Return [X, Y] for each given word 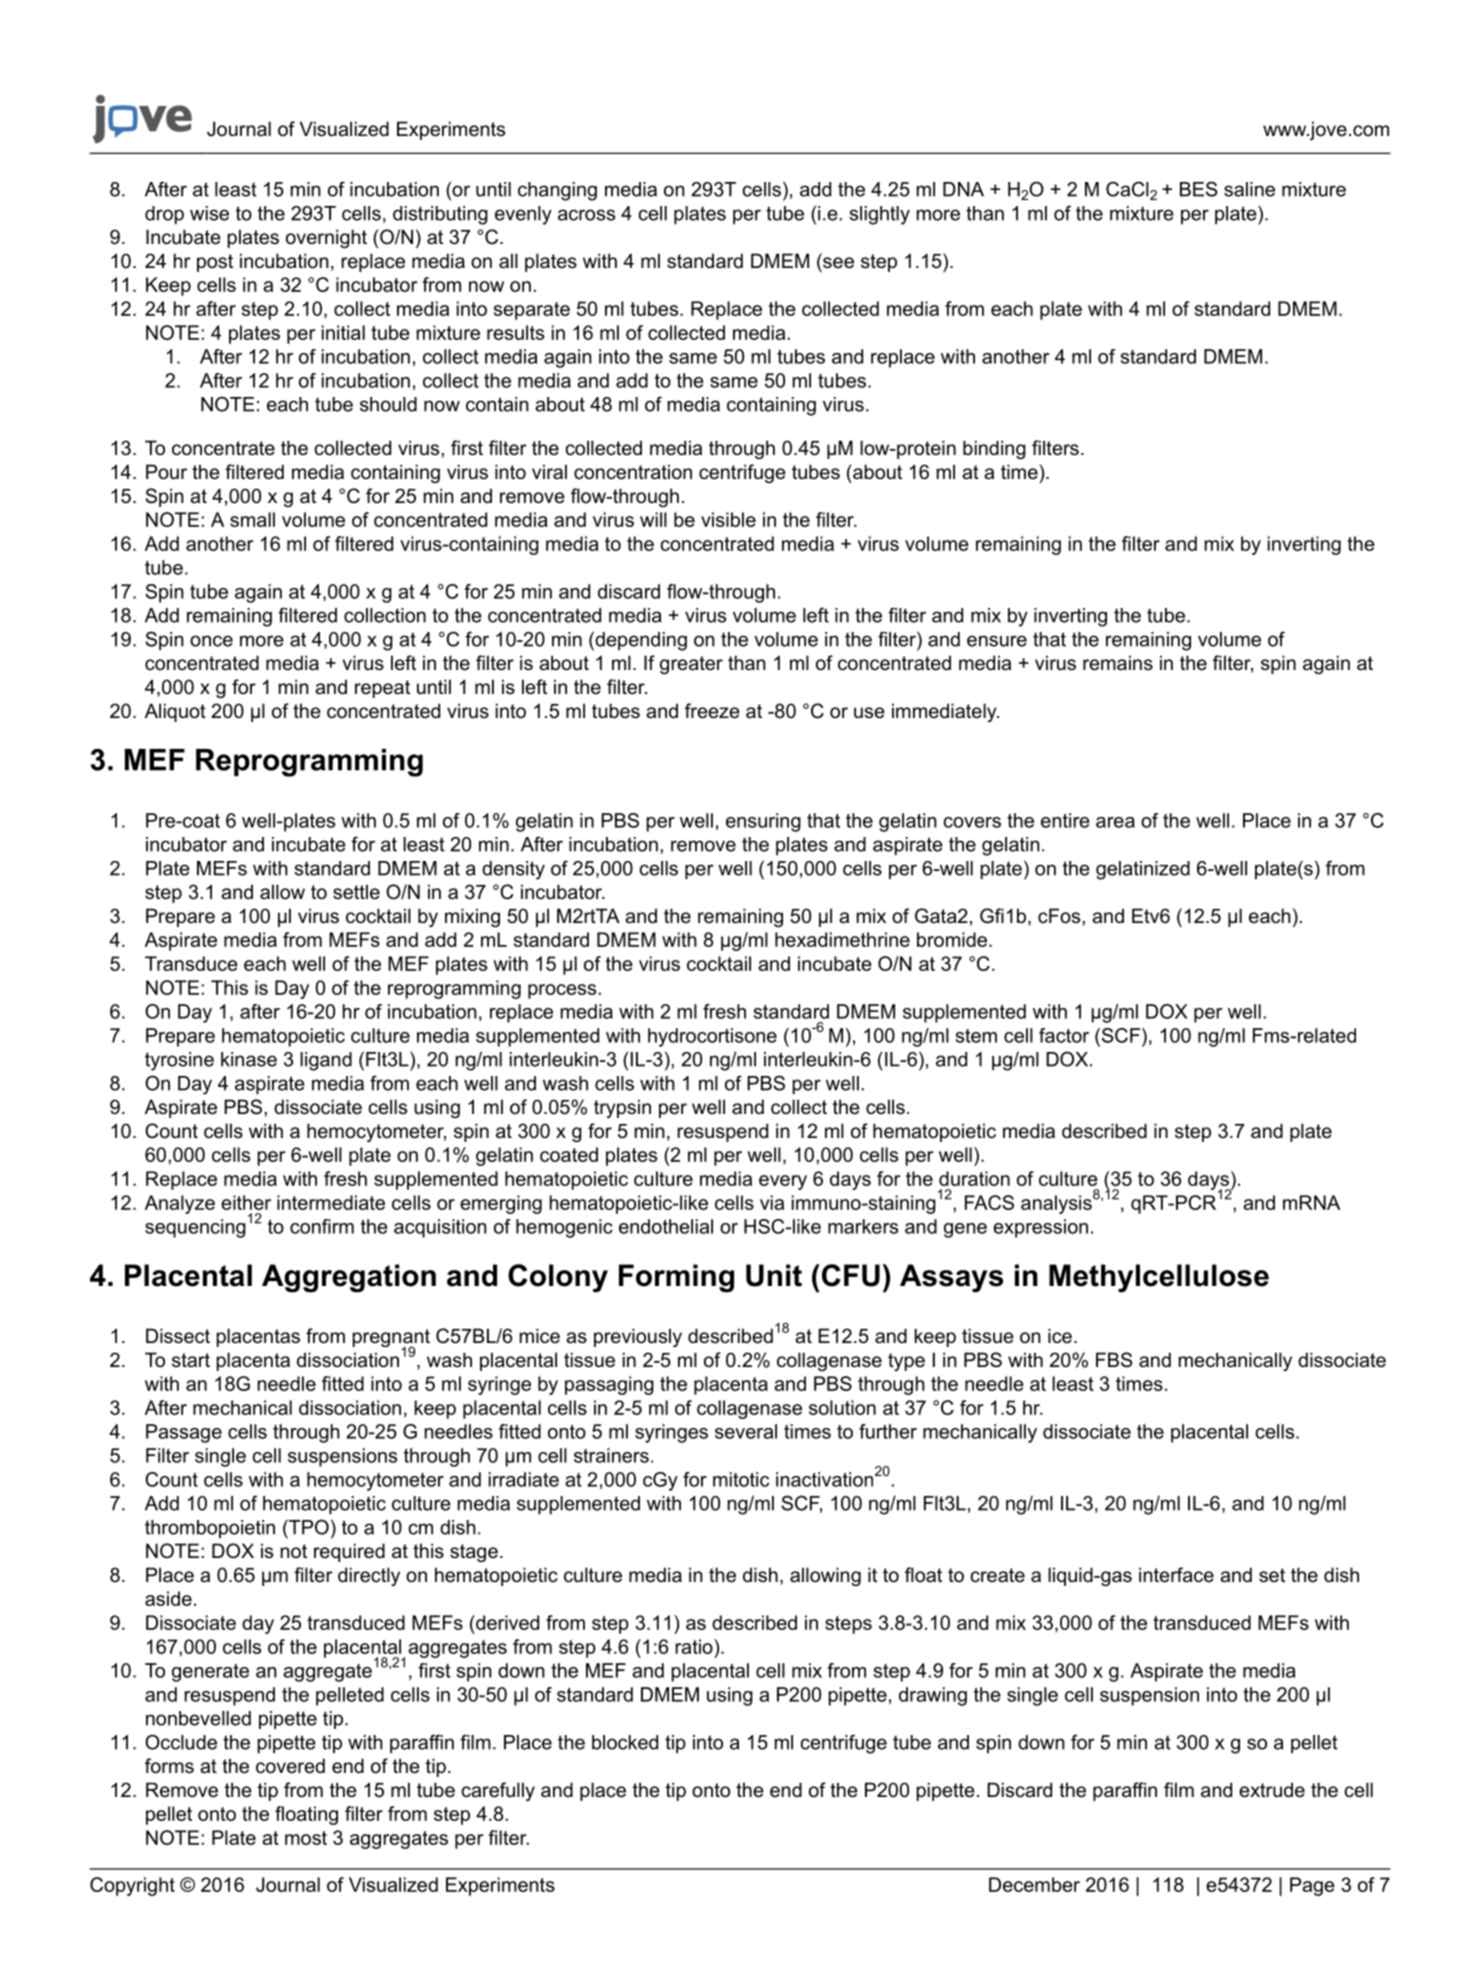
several [746, 1431]
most [306, 1838]
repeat [382, 689]
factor [1064, 1035]
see [838, 263]
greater [691, 665]
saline [1249, 189]
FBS [1114, 1360]
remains [1118, 663]
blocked [625, 1742]
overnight [326, 238]
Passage [184, 1433]
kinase [249, 1059]
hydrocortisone [712, 1037]
